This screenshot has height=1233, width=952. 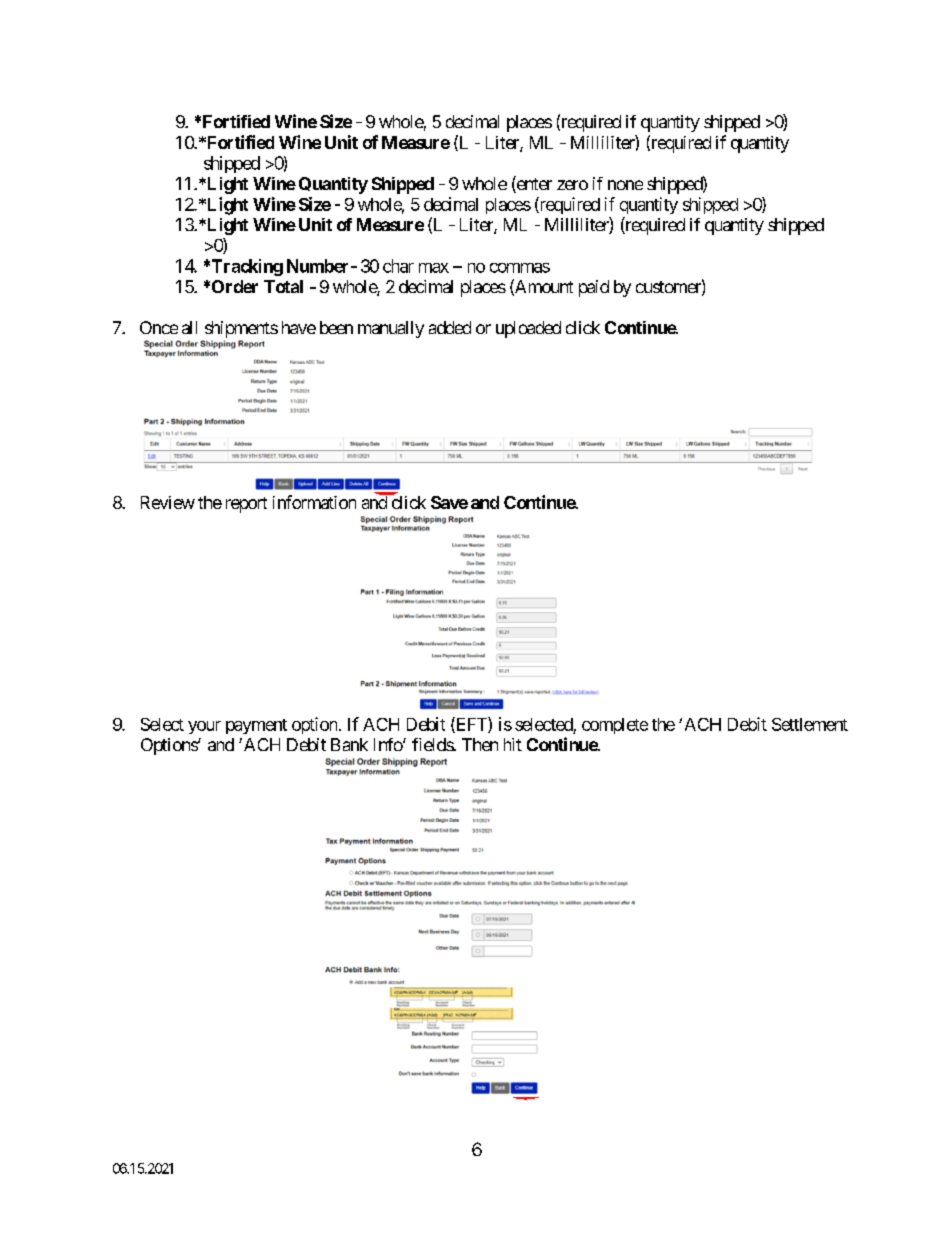 What do you see at coordinates (283, 286) in the screenshot?
I see `Total` at bounding box center [283, 286].
